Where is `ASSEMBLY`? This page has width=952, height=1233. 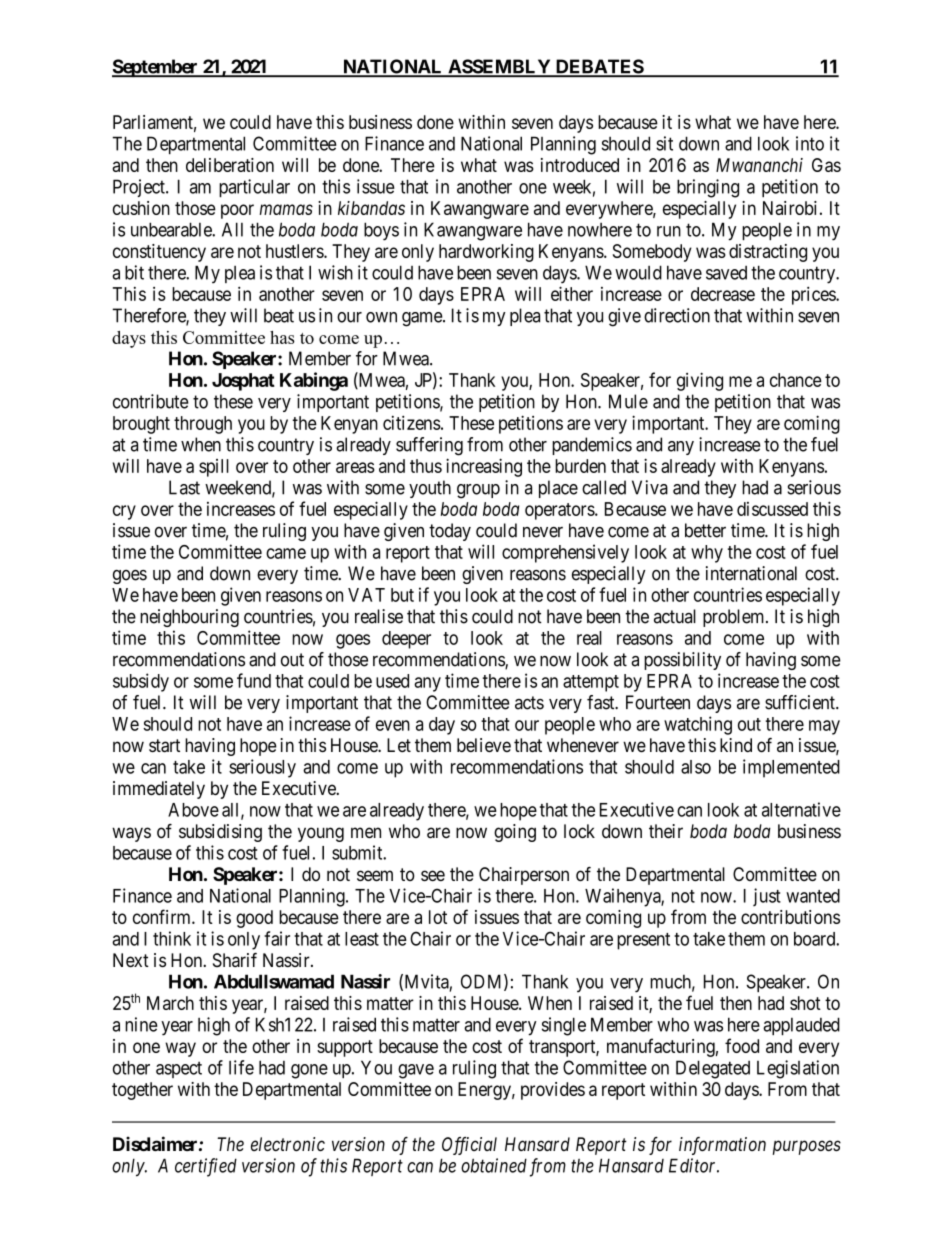
ASSEMBLY is located at coordinates (499, 67).
